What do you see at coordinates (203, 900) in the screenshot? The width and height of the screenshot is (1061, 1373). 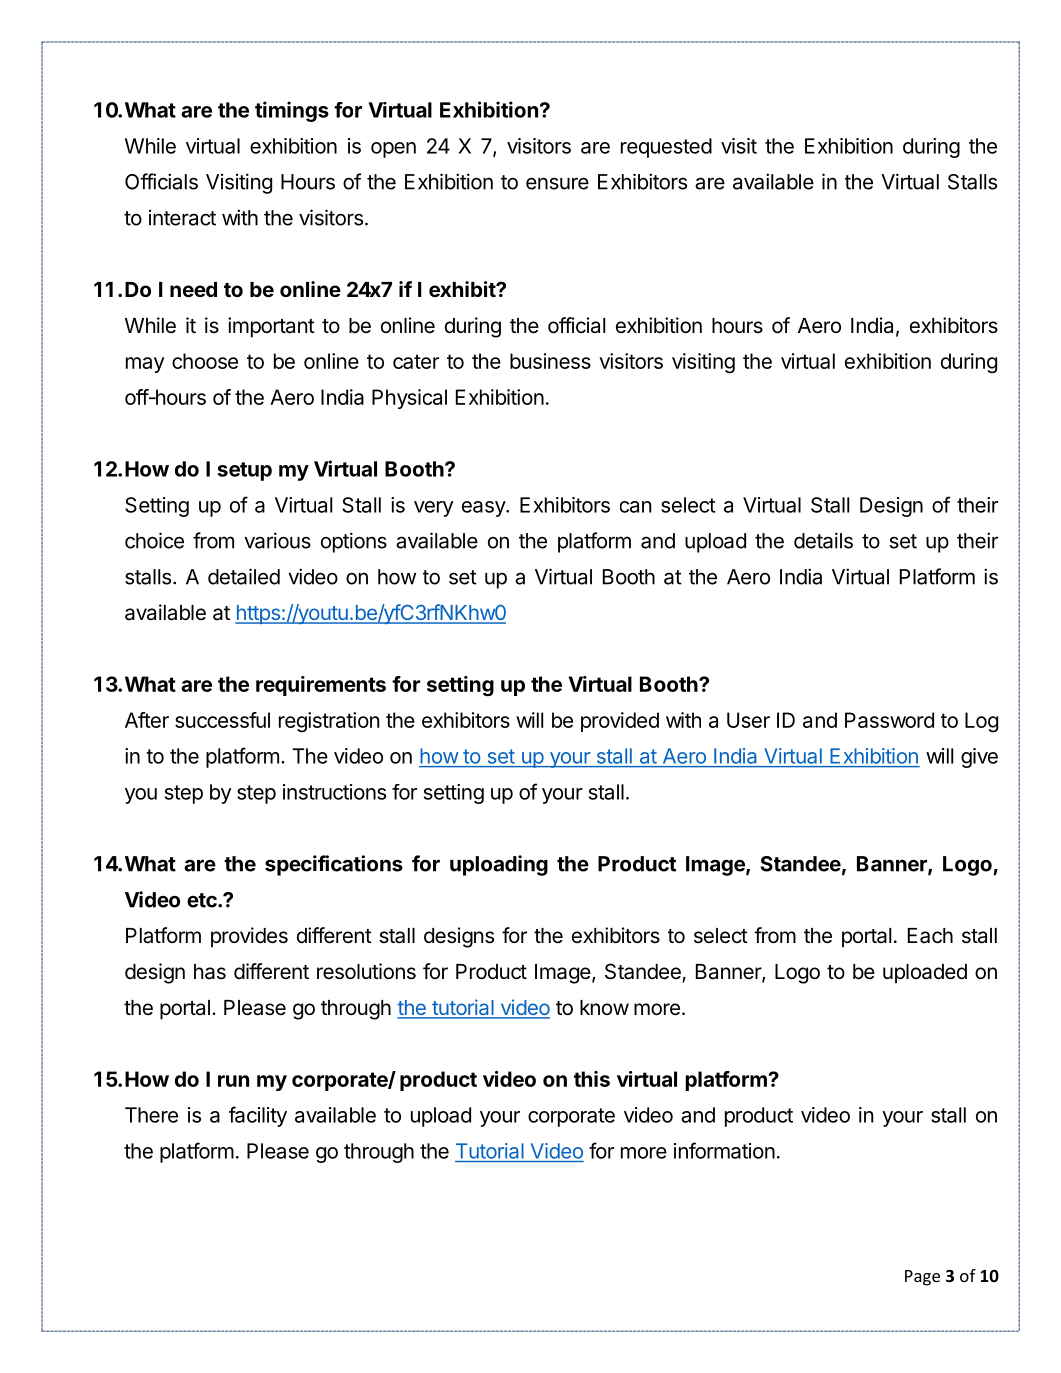 I see `etc` at bounding box center [203, 900].
